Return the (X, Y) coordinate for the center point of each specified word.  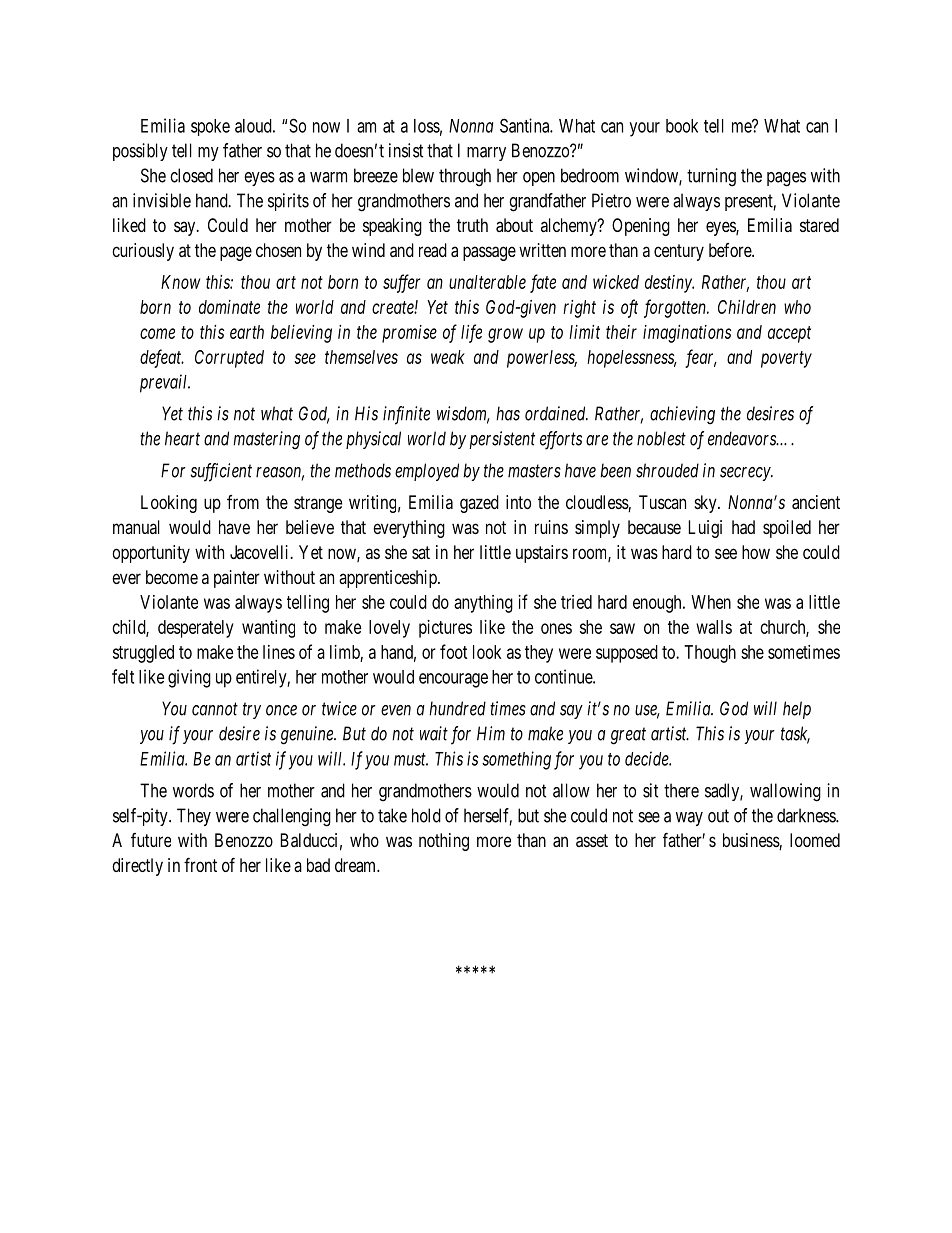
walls (714, 627)
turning (711, 177)
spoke (210, 127)
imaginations (687, 334)
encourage (453, 680)
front (200, 865)
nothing (444, 842)
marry (486, 154)
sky (706, 504)
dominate (229, 307)
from (243, 502)
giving (189, 678)
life (471, 333)
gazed (479, 504)
